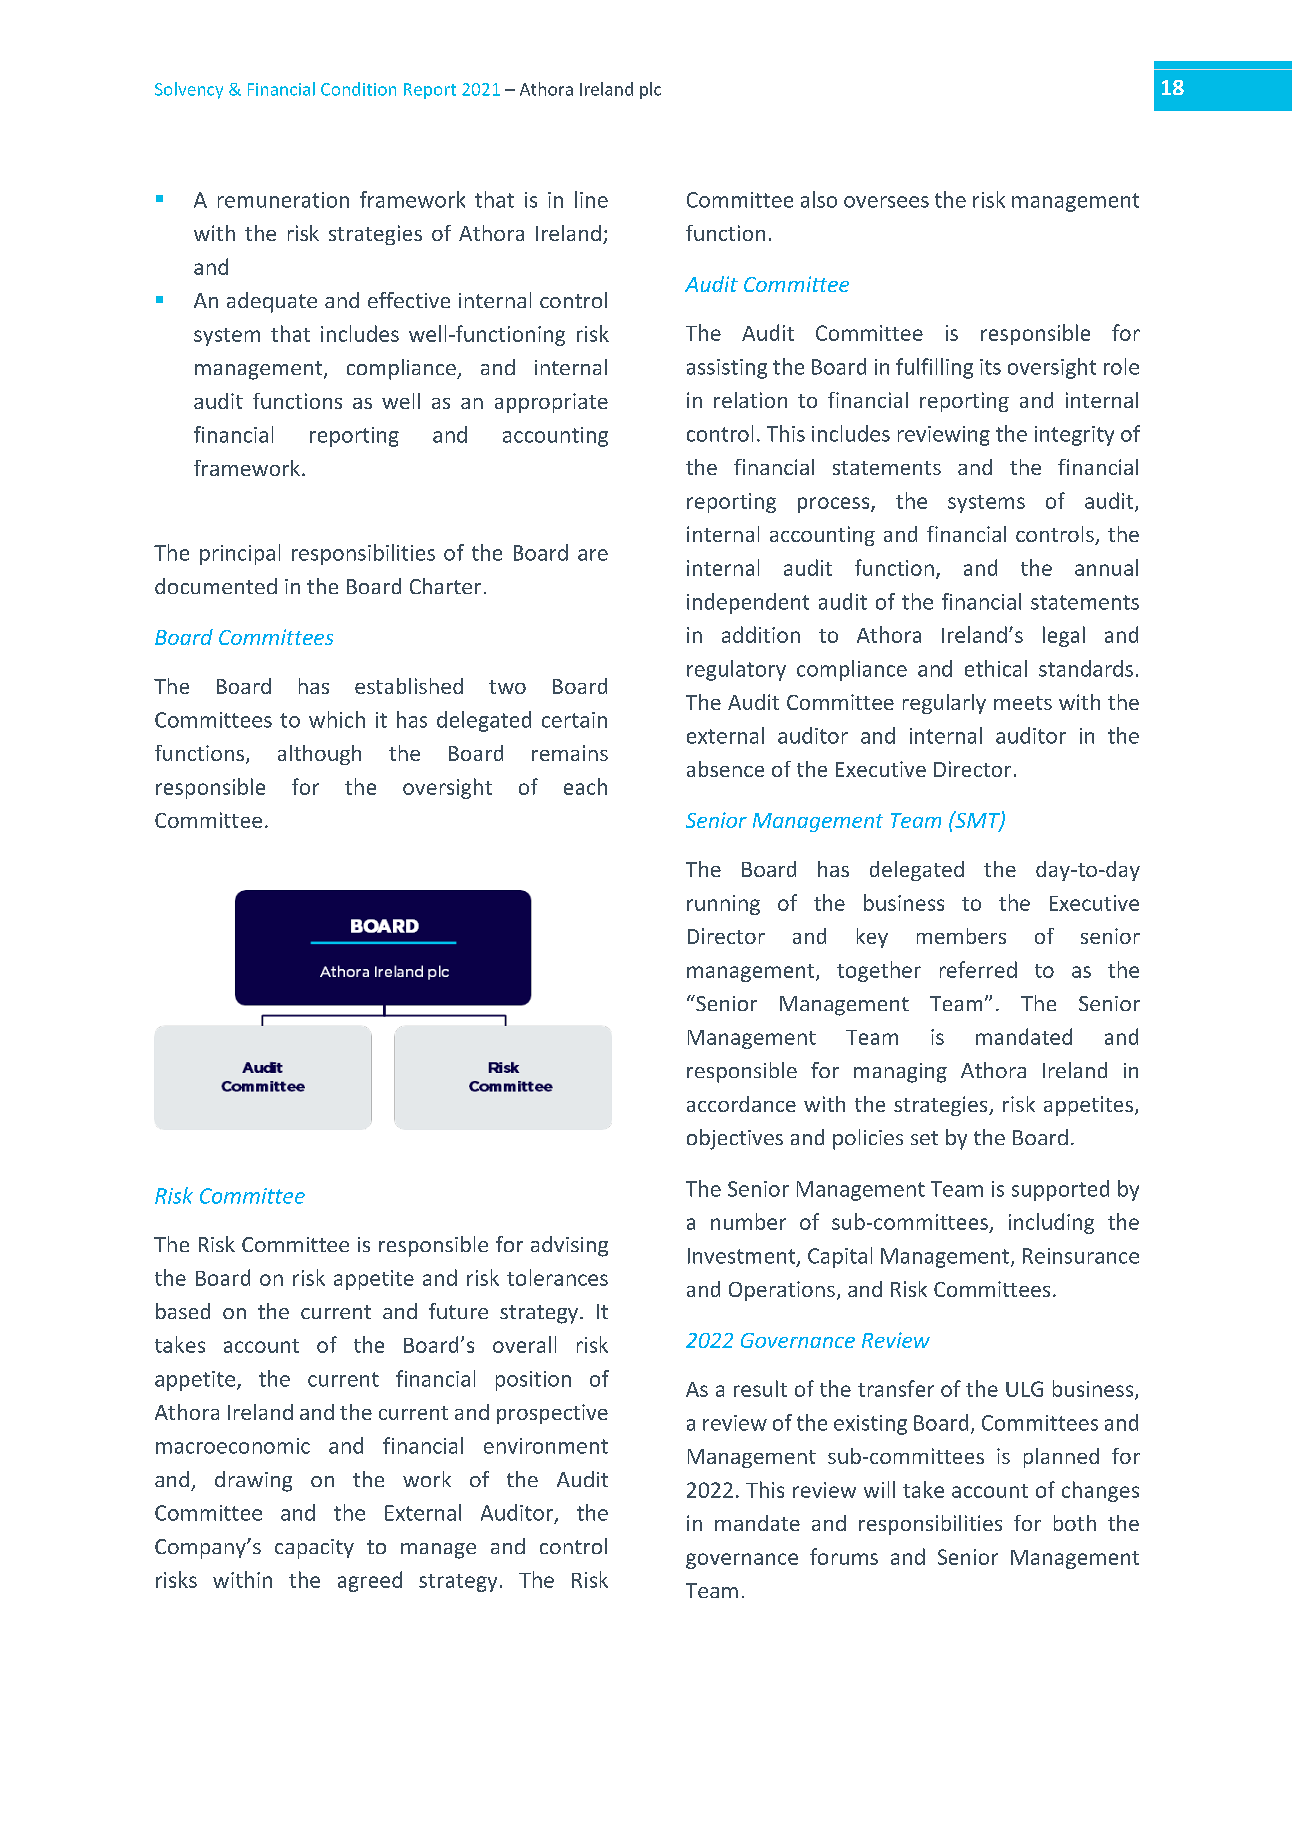 This screenshot has width=1294, height=1830. Describe the element at coordinates (314, 1549) in the screenshot. I see `capacity` at that location.
